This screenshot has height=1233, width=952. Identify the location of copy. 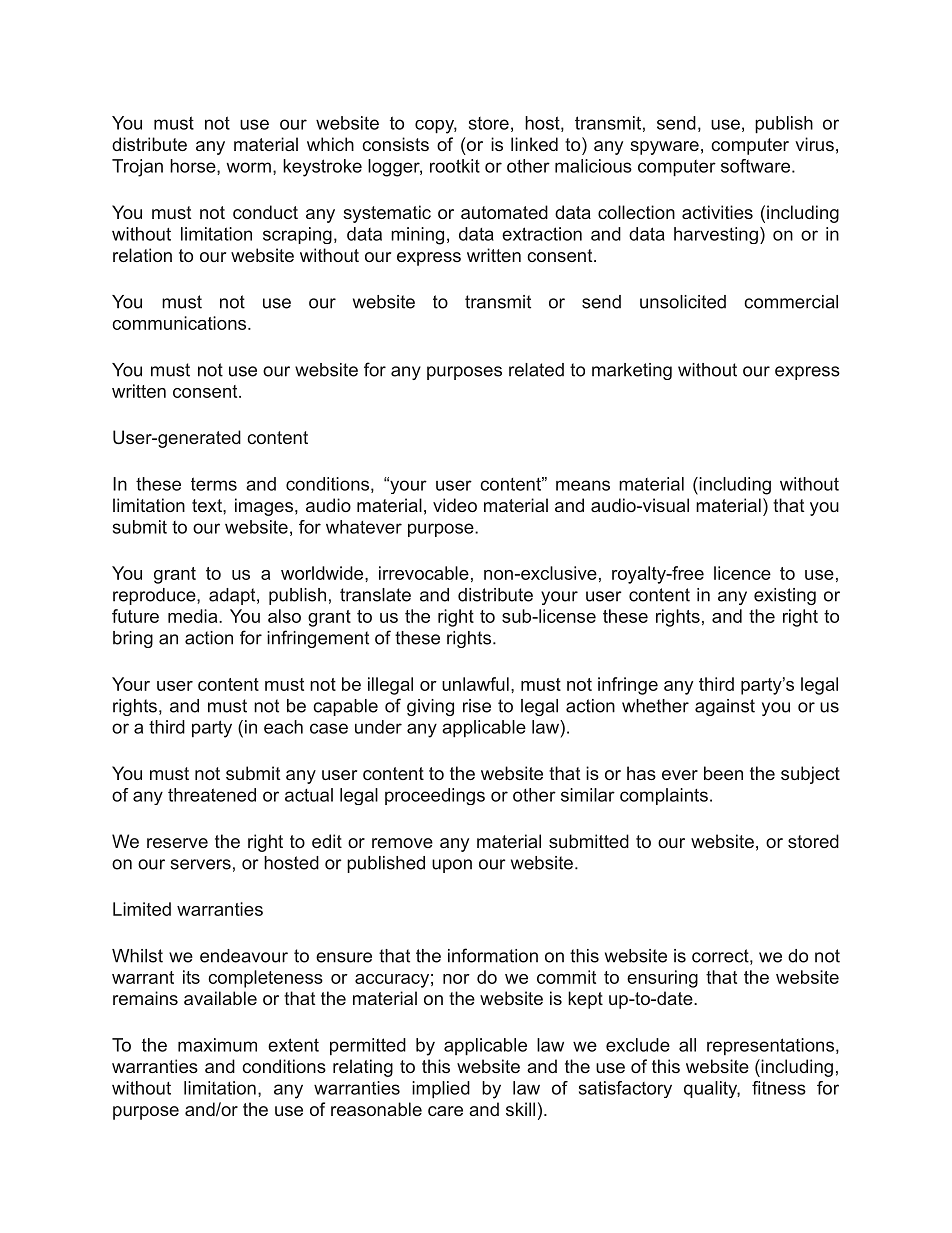
(436, 127).
